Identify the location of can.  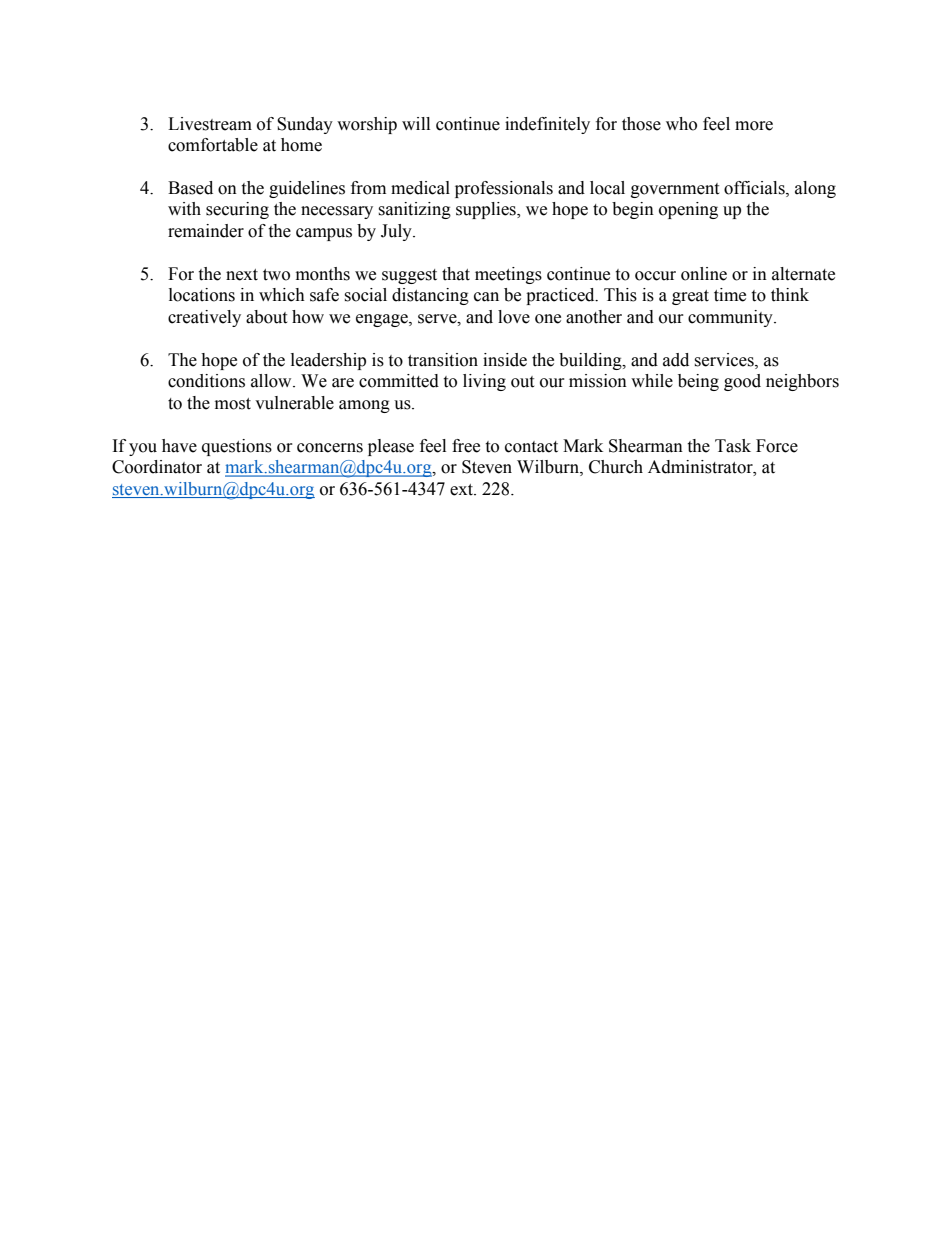
(486, 297).
